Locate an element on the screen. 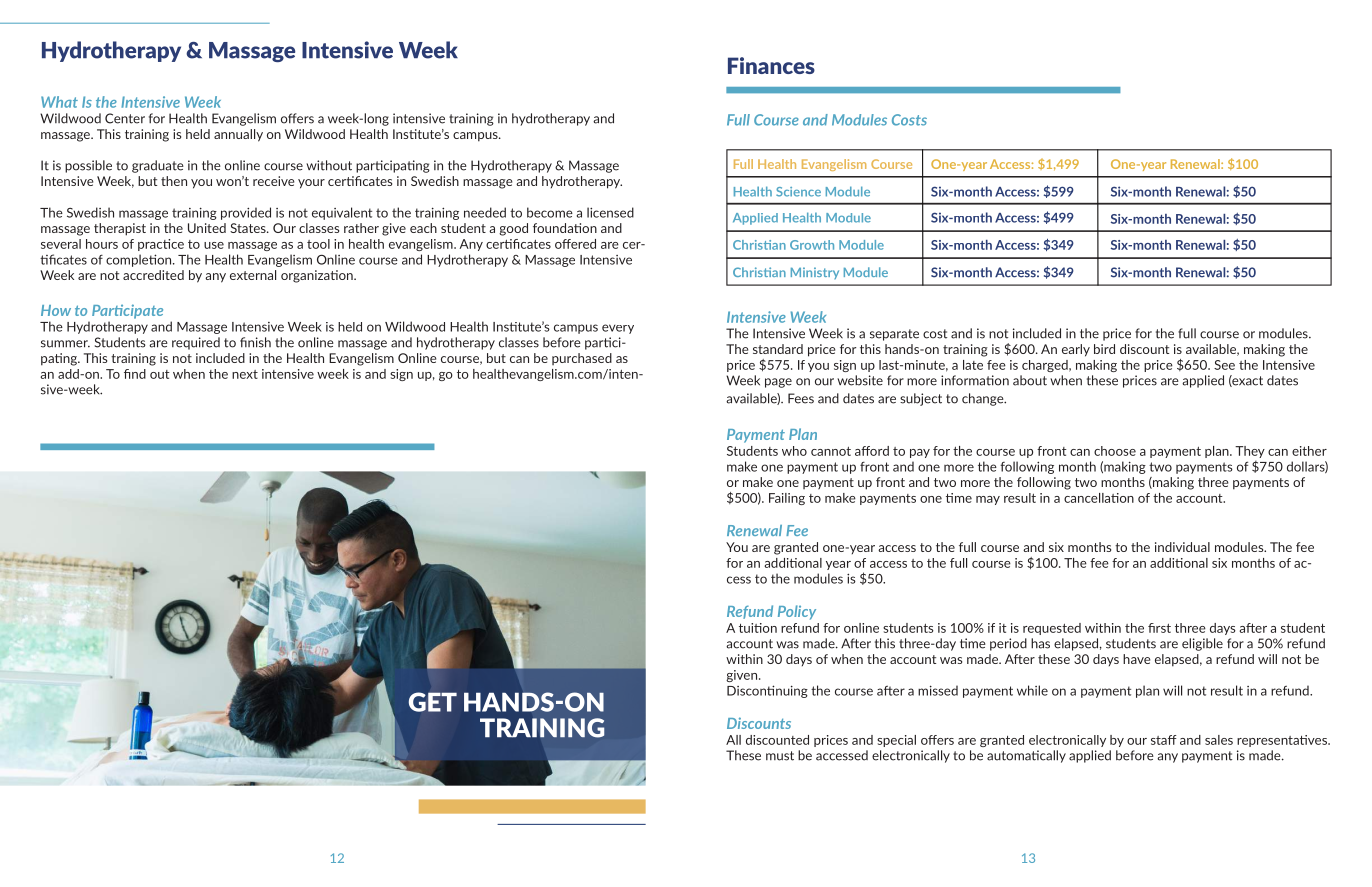 The image size is (1372, 887). choose is located at coordinates (1115, 451).
